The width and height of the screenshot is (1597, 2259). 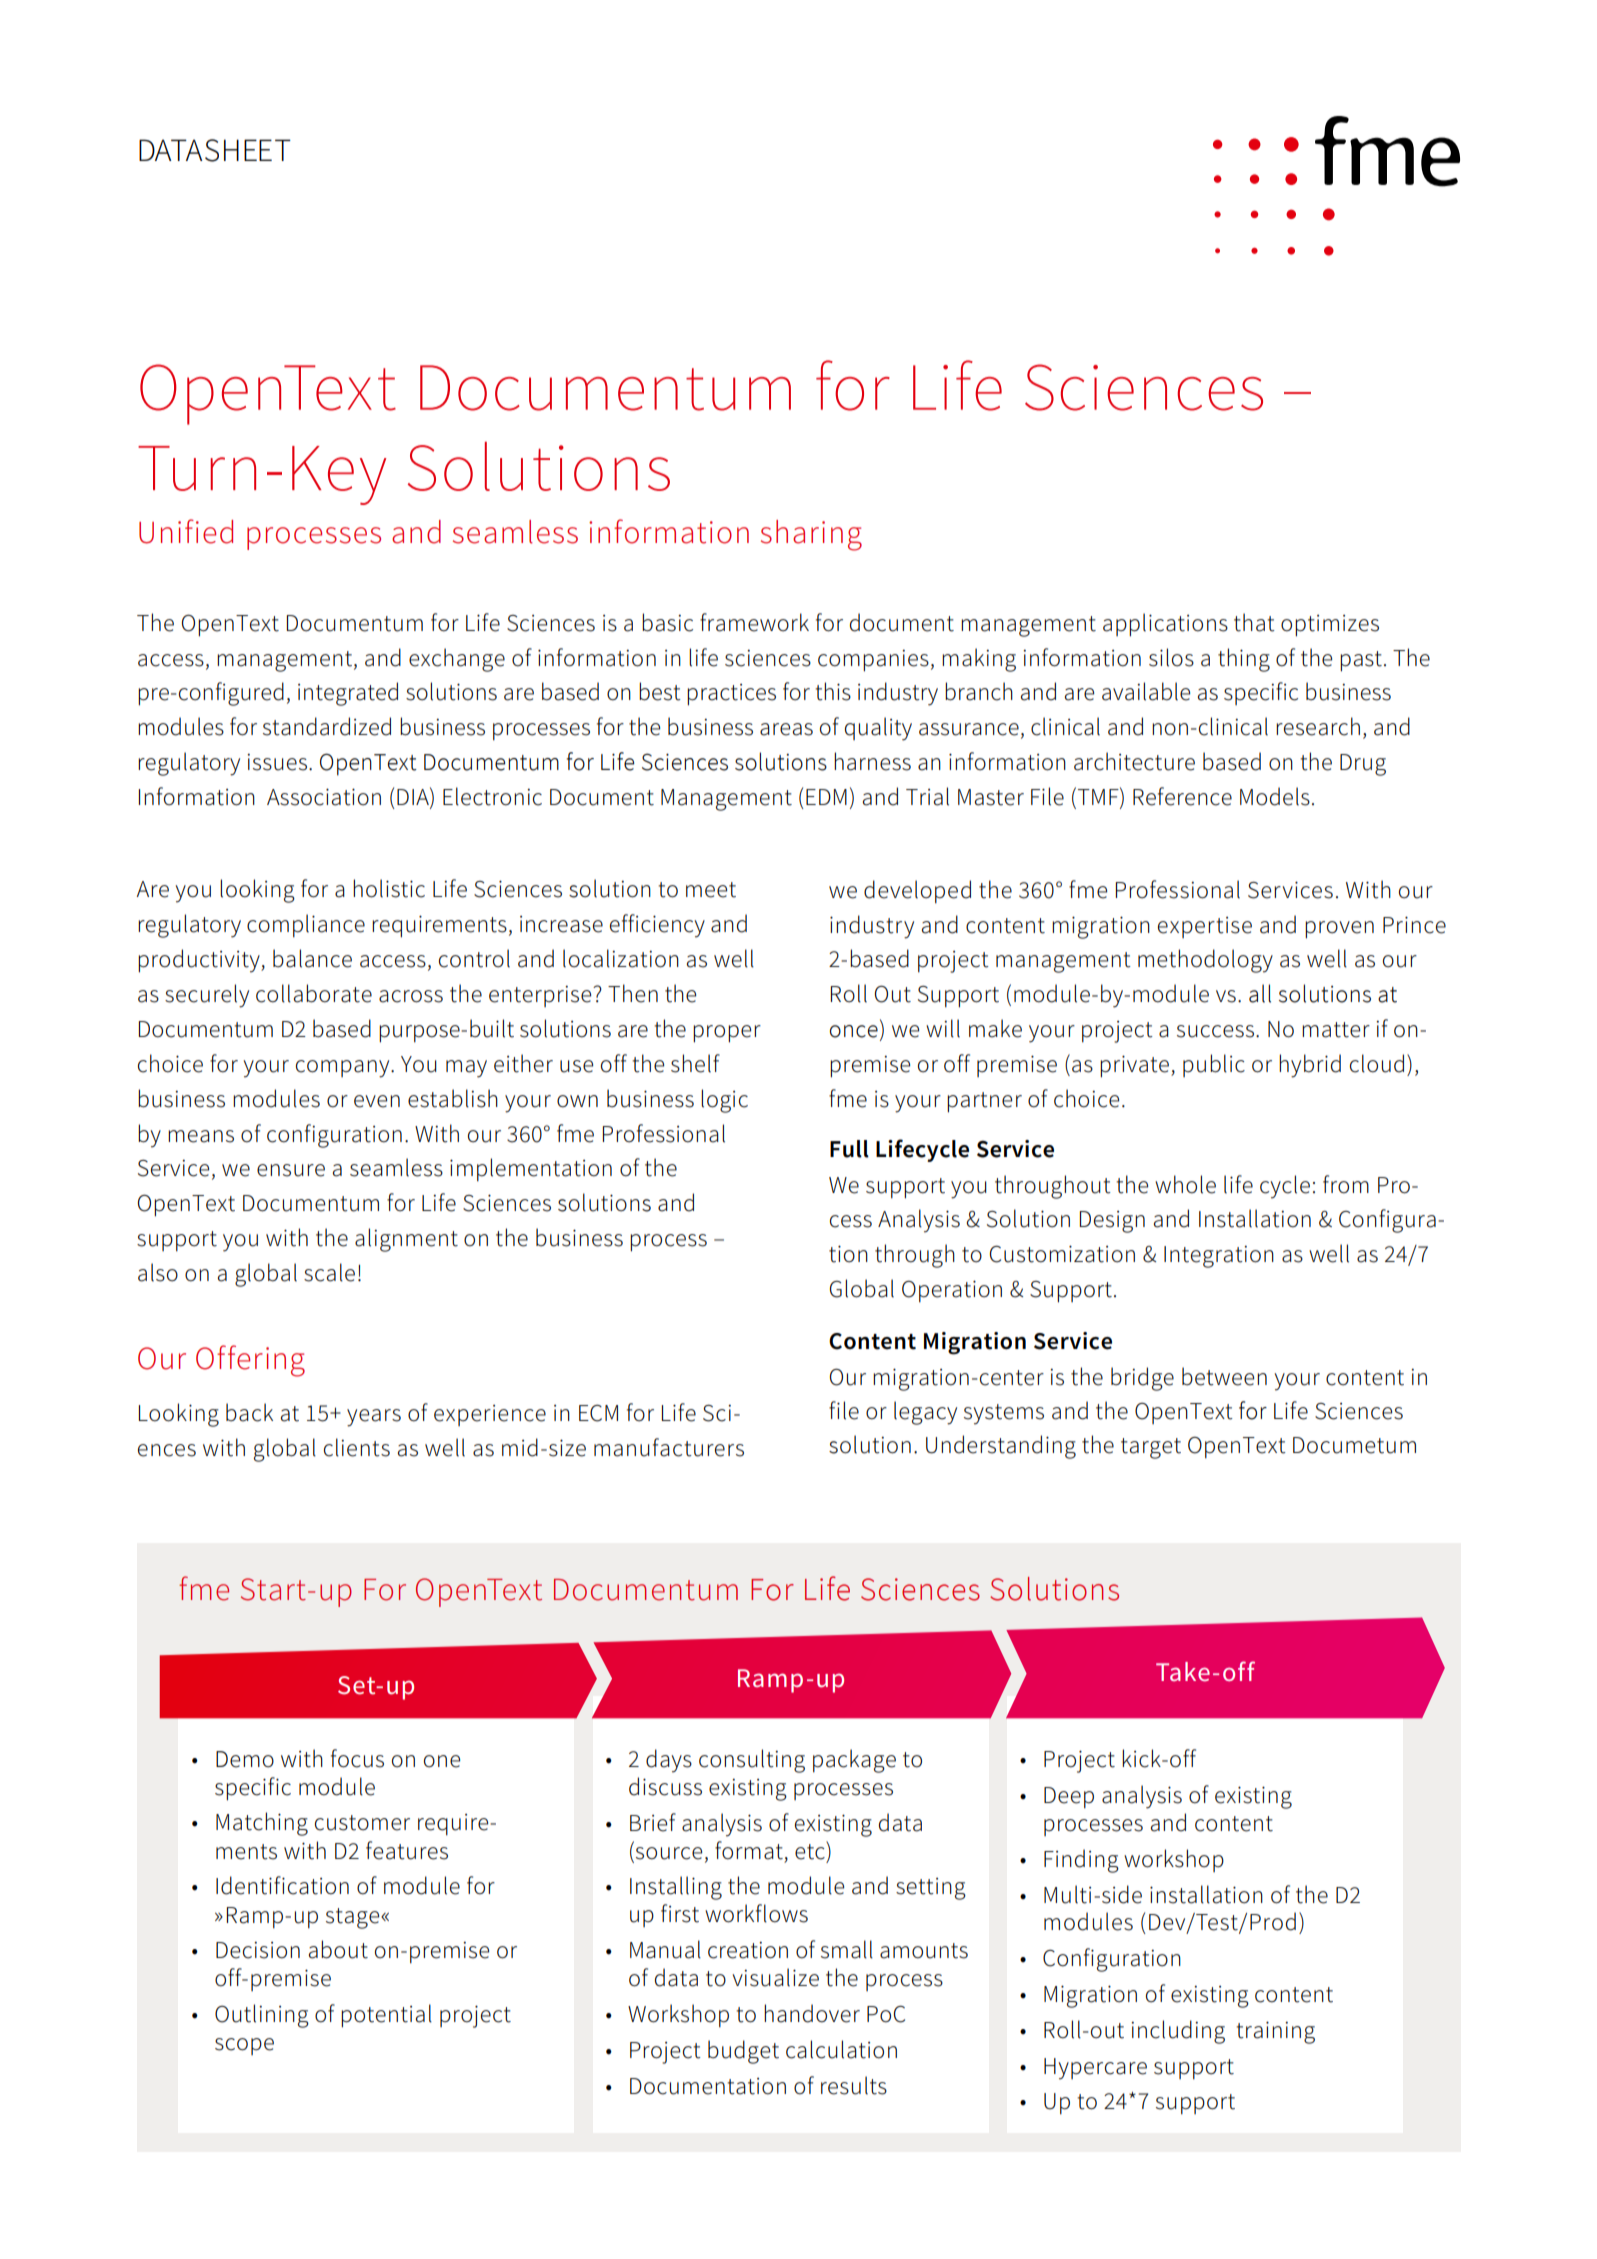 I want to click on Outlining, so click(x=262, y=2016).
